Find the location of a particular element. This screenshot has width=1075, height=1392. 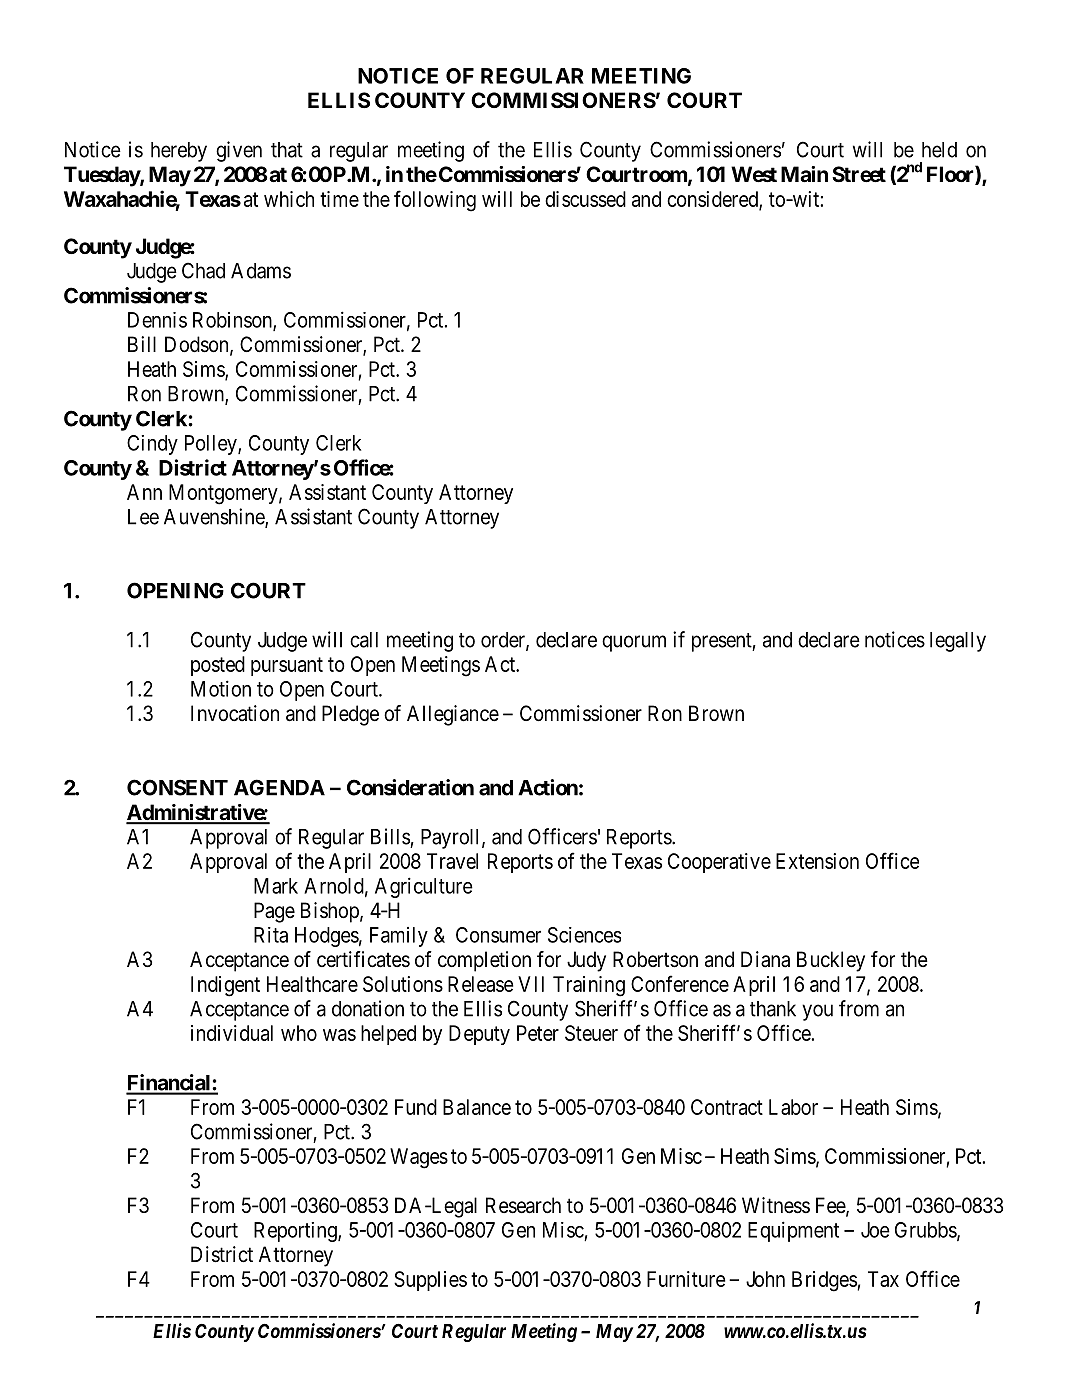

given is located at coordinates (239, 151).
